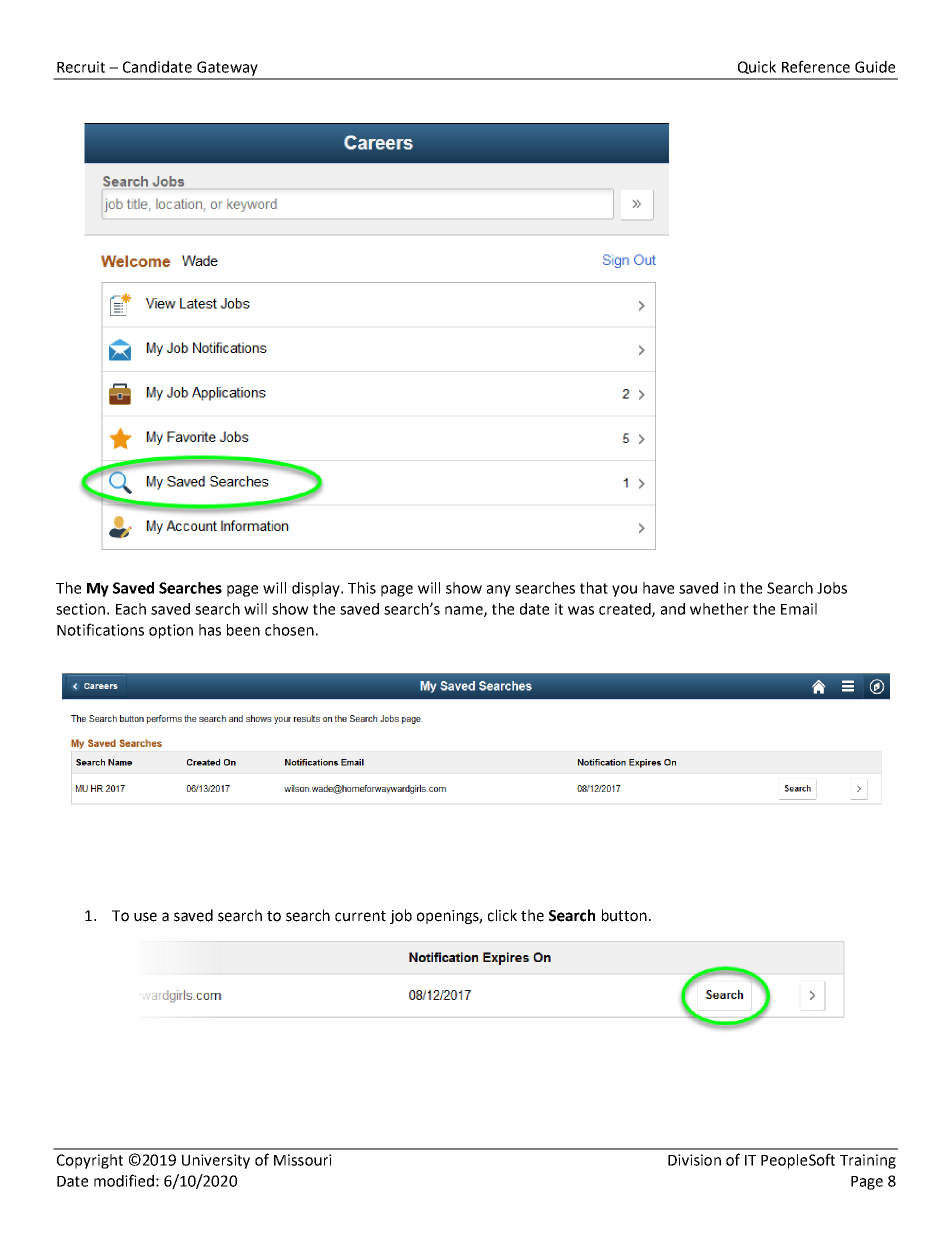  What do you see at coordinates (799, 609) in the document?
I see `Email` at bounding box center [799, 609].
